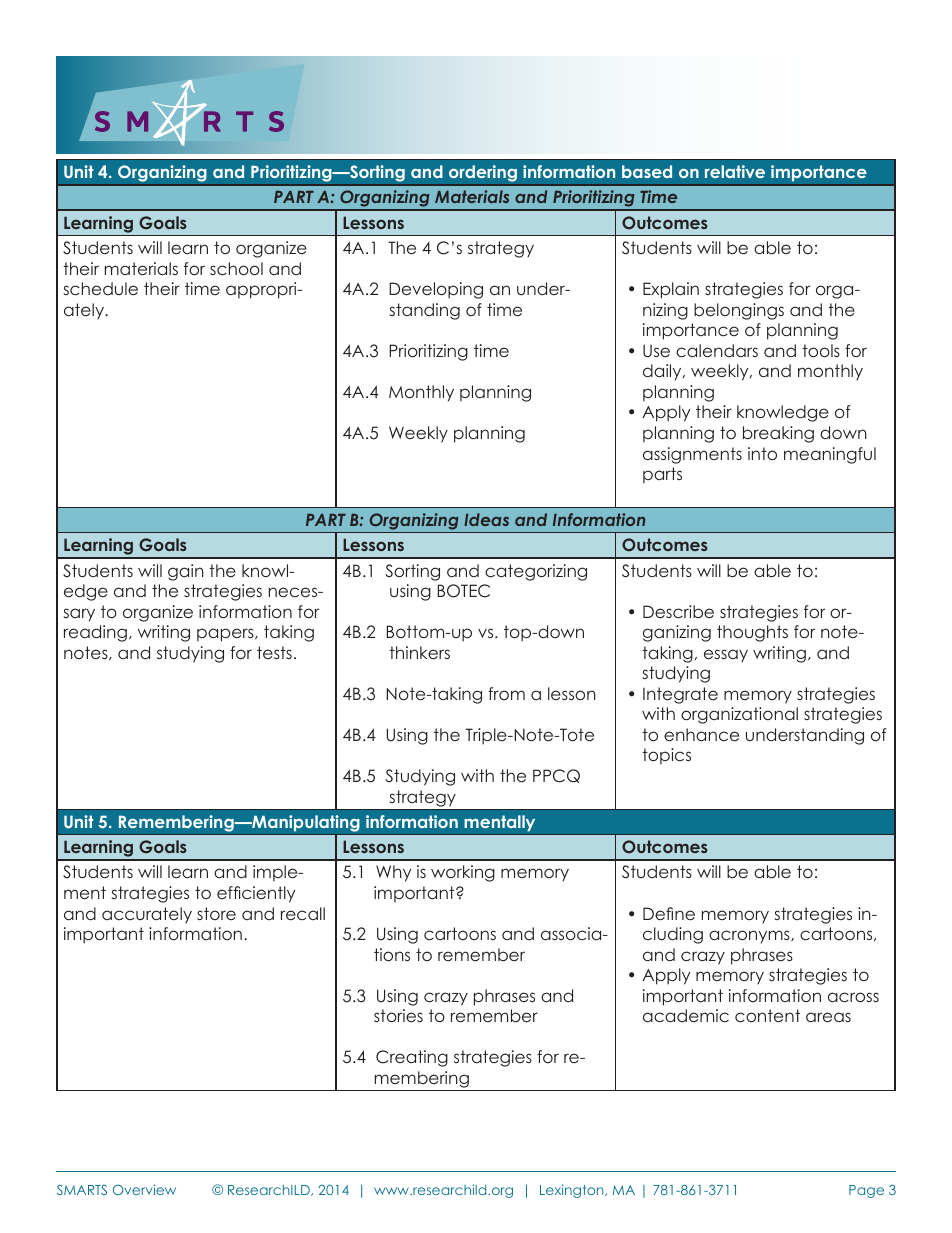 The image size is (952, 1233). What do you see at coordinates (274, 652) in the document?
I see `tests` at bounding box center [274, 652].
